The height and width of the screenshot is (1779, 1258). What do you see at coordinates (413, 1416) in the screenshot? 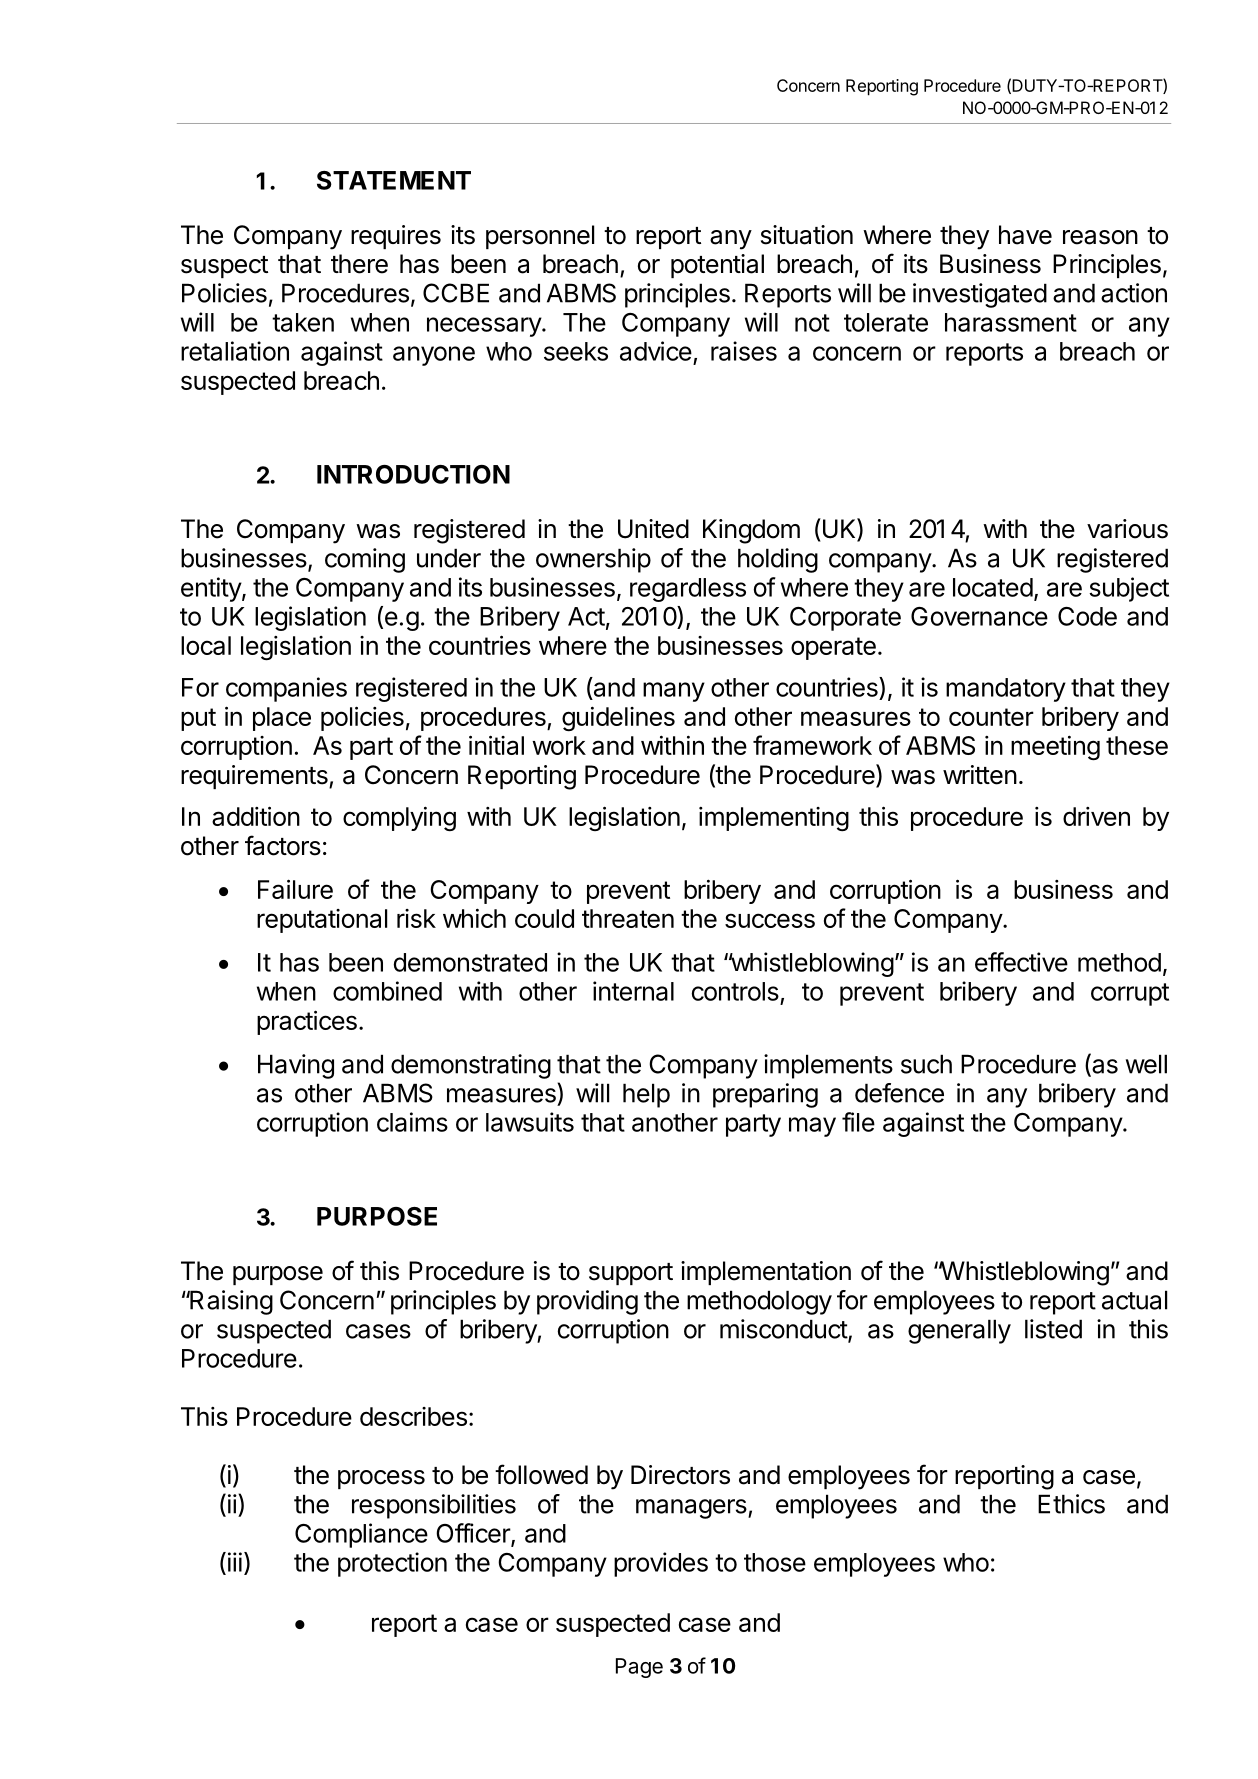
I see `describes` at bounding box center [413, 1416].
